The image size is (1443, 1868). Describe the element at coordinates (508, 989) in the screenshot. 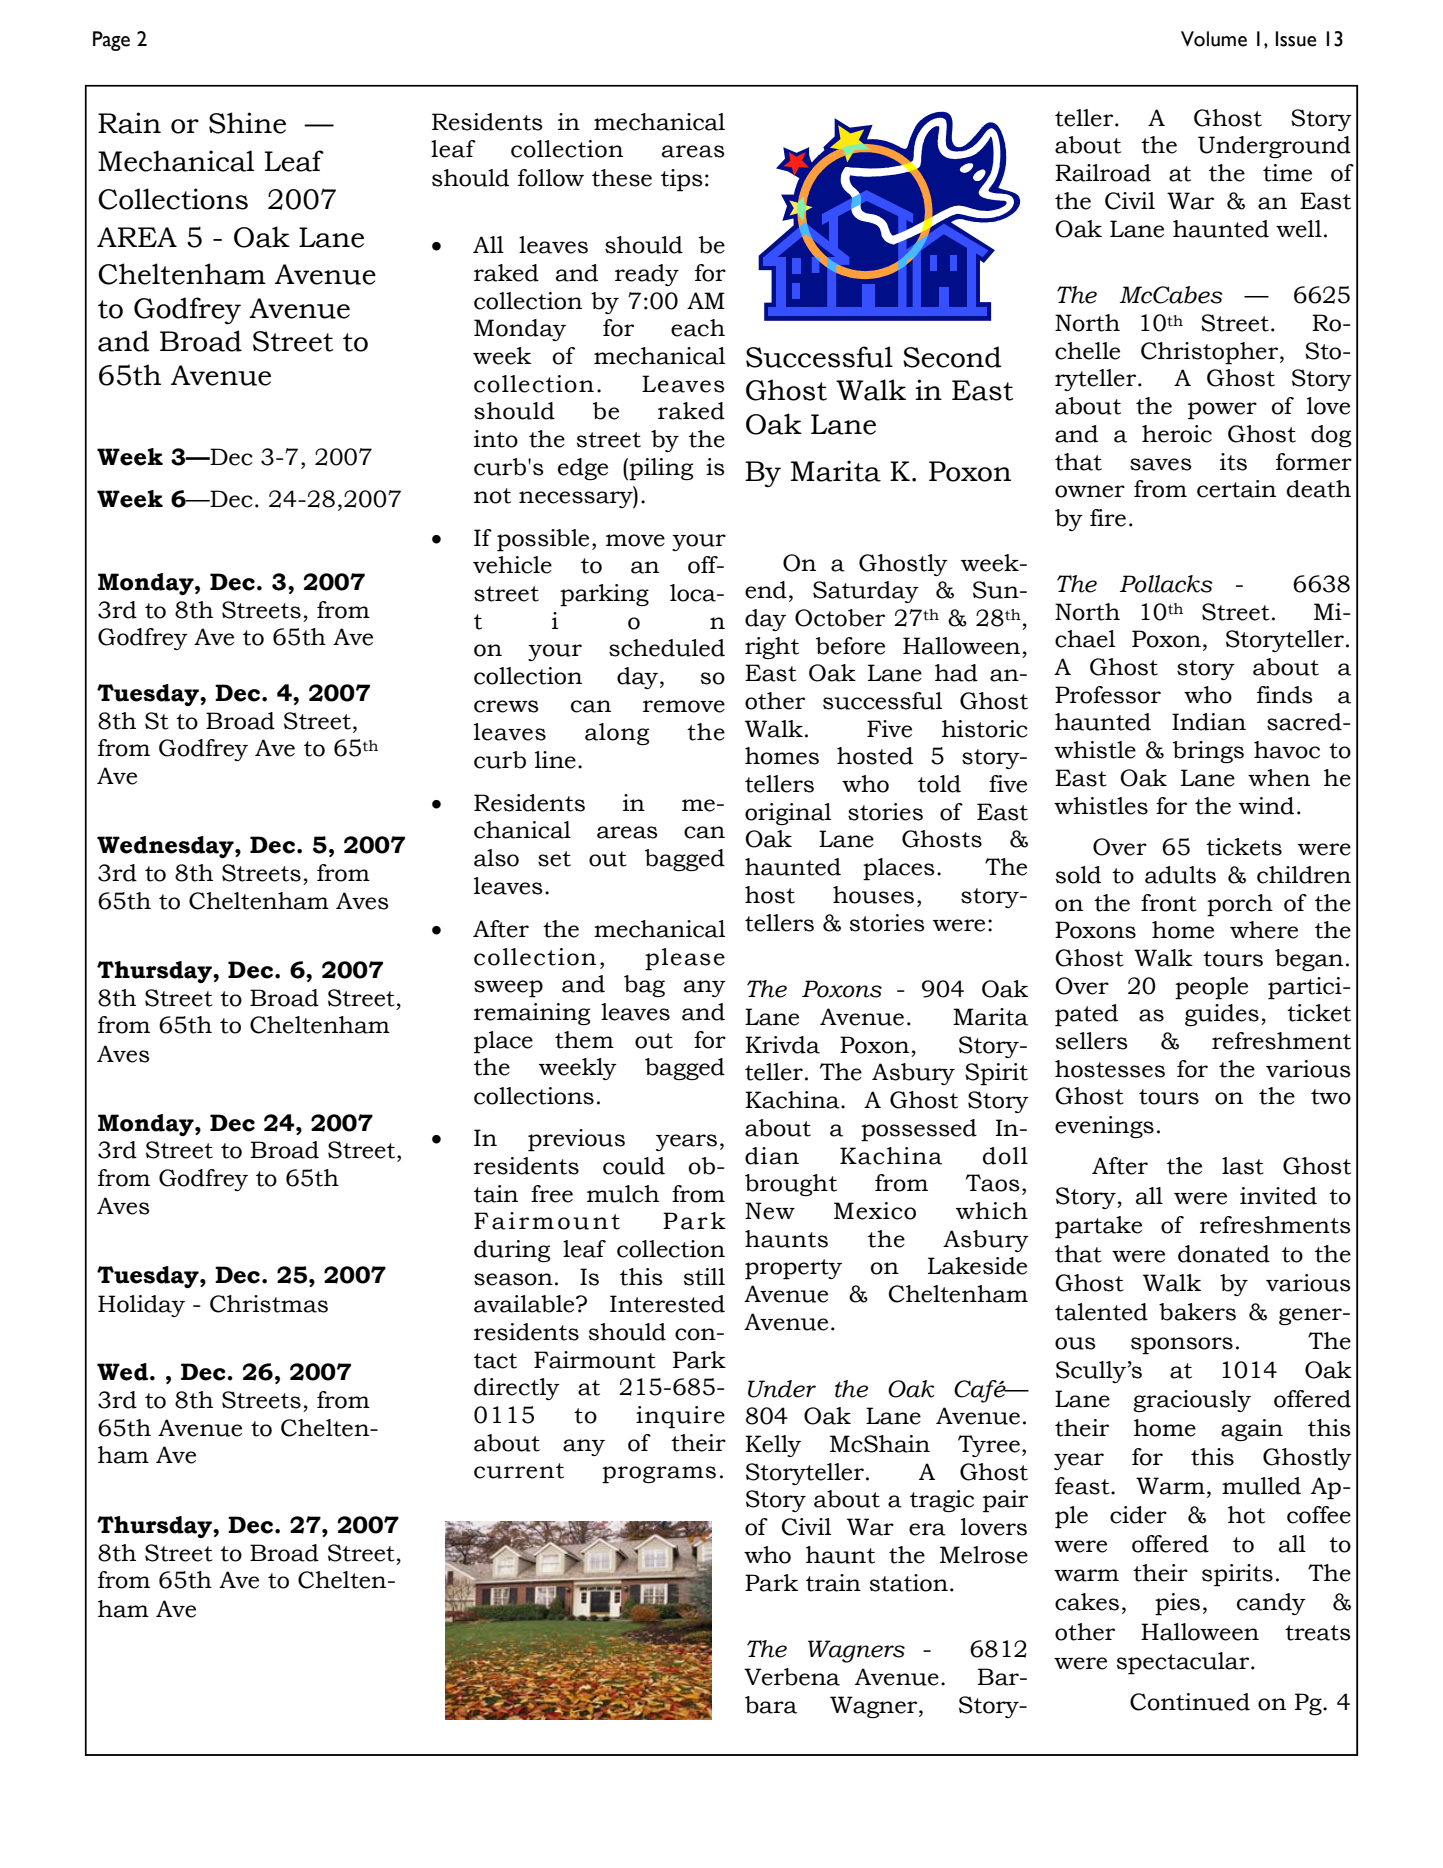

I see `sweep` at that location.
